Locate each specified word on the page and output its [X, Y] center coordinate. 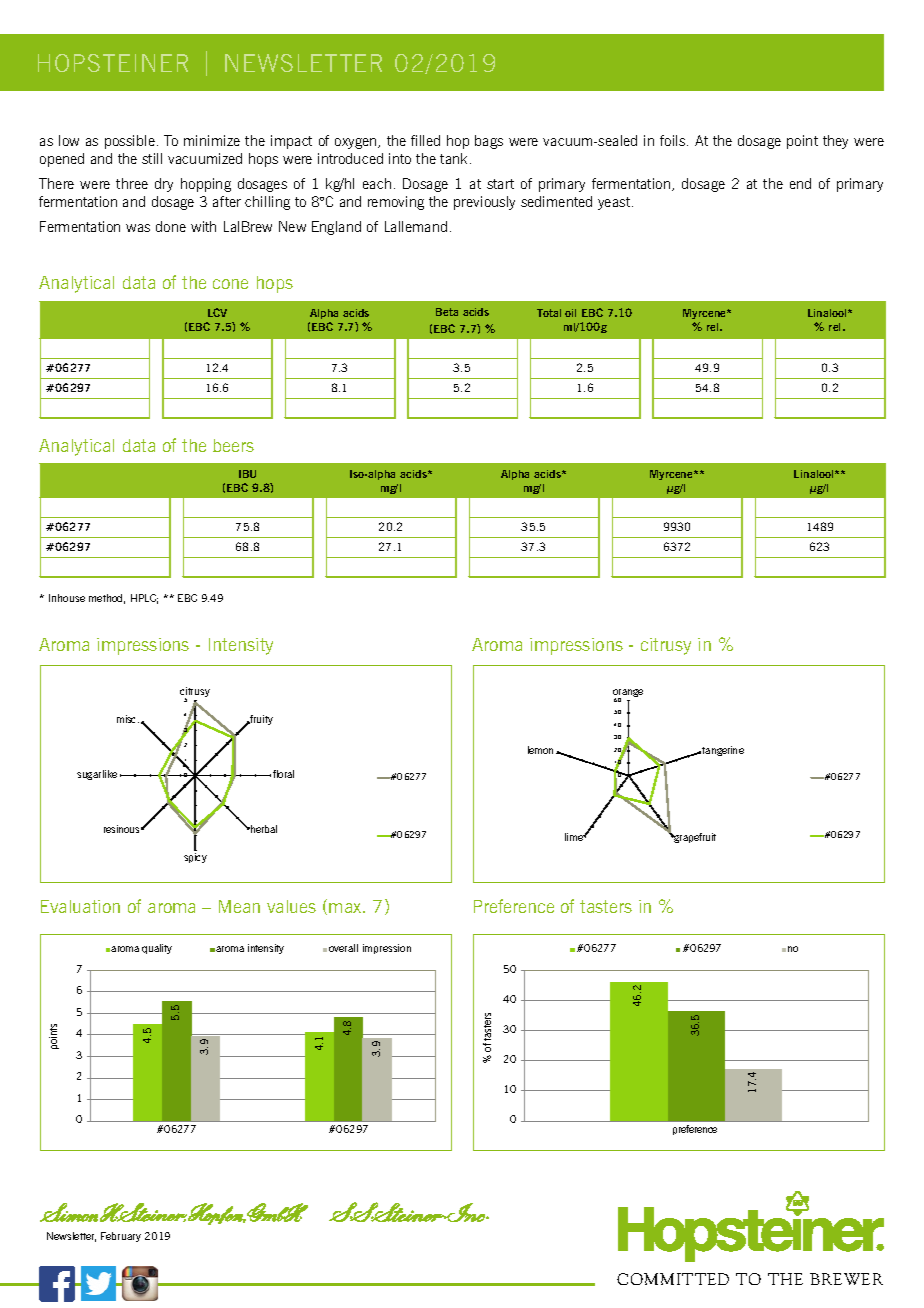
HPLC [144, 599]
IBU [247, 474]
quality [157, 949]
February [121, 1237]
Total [549, 313]
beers [233, 445]
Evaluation [80, 906]
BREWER [846, 1279]
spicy [195, 858]
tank [453, 158]
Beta [447, 312]
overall [343, 948]
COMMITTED [673, 1279]
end [800, 183]
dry [164, 185]
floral [283, 774]
